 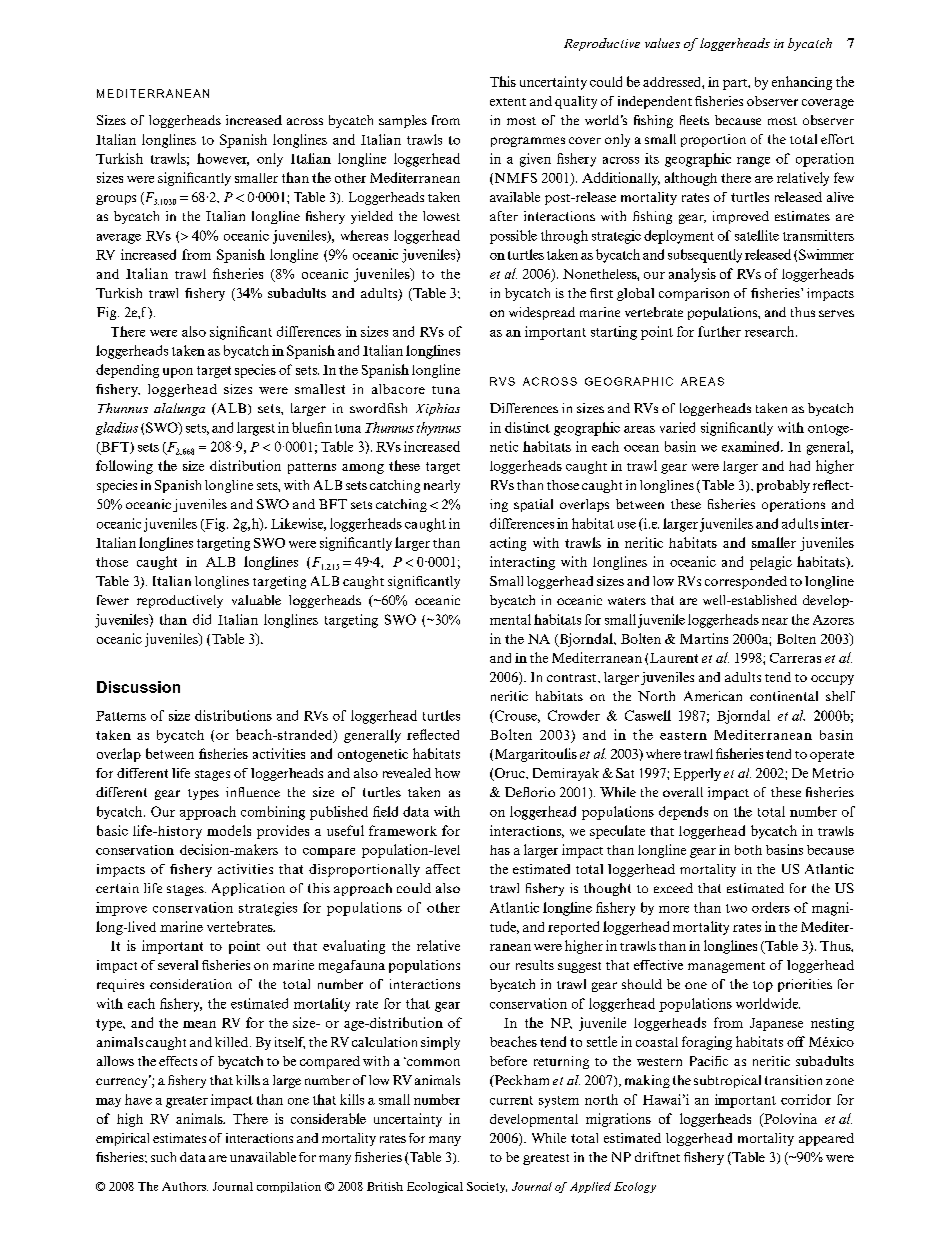 I want to click on appeared, so click(x=826, y=1139).
